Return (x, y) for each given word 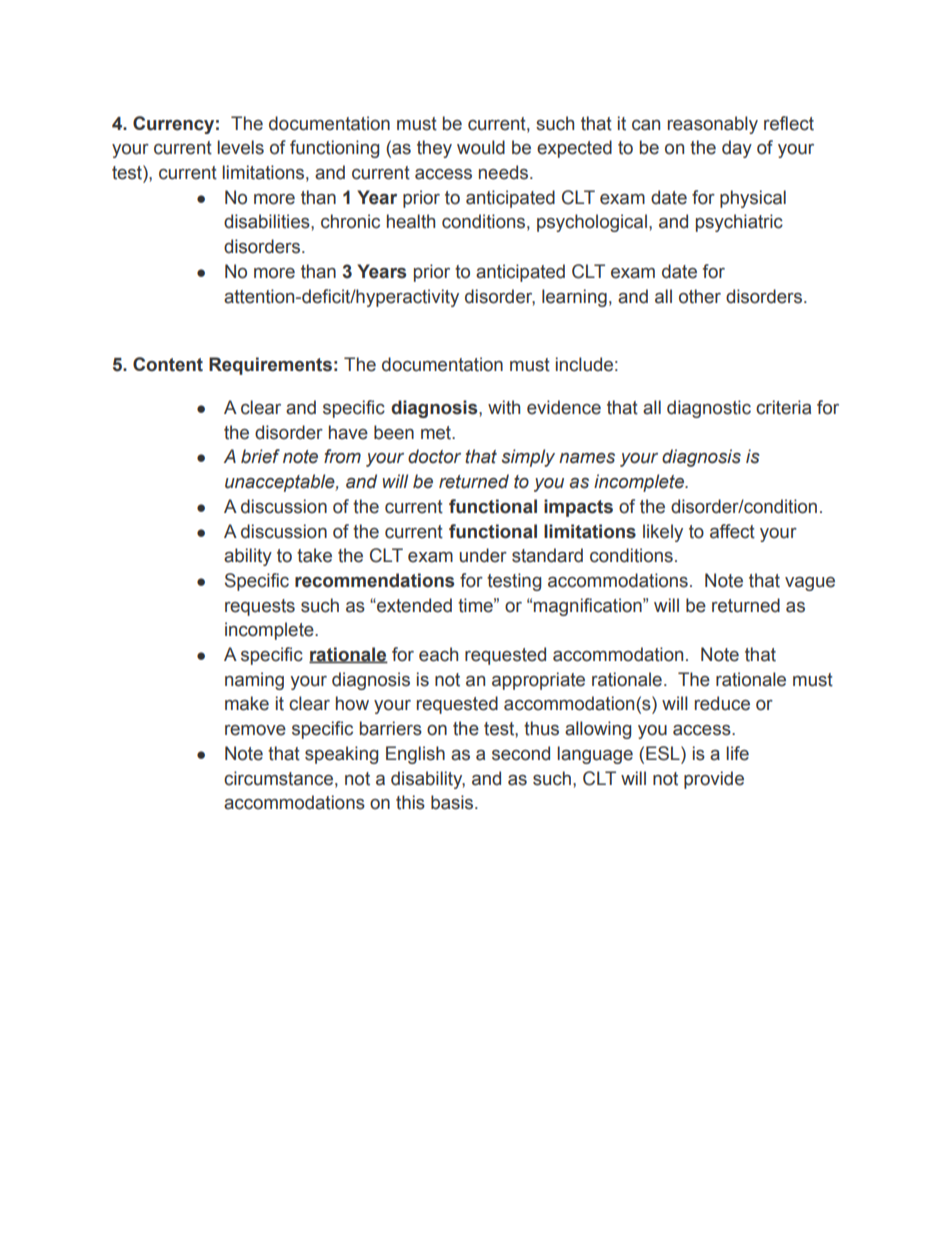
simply (528, 458)
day (737, 149)
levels (240, 147)
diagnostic (709, 409)
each (438, 654)
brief (260, 456)
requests (260, 607)
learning (574, 298)
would (481, 147)
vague (810, 584)
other (700, 296)
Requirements (270, 366)
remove (255, 730)
